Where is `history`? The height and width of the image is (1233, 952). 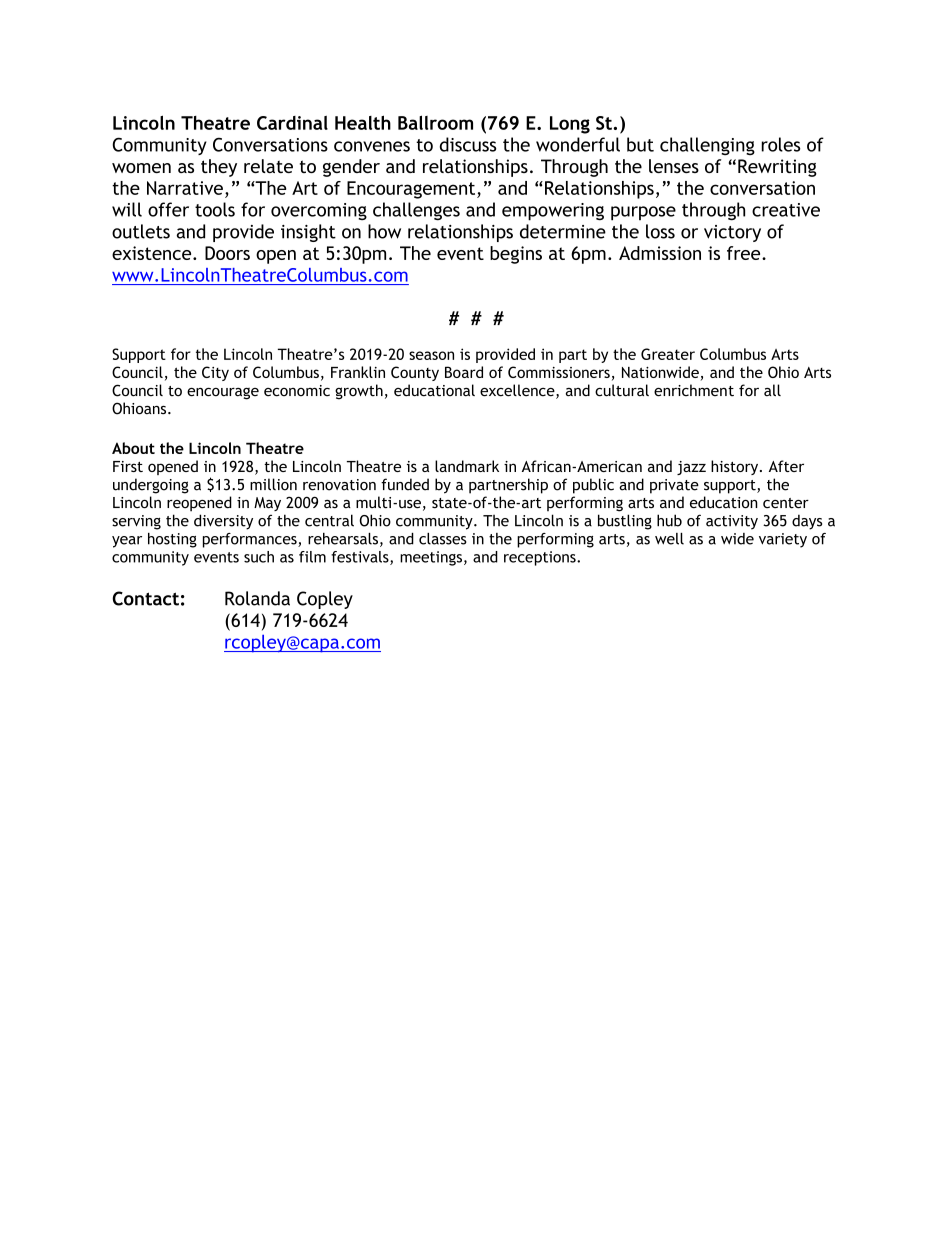 history is located at coordinates (736, 467).
